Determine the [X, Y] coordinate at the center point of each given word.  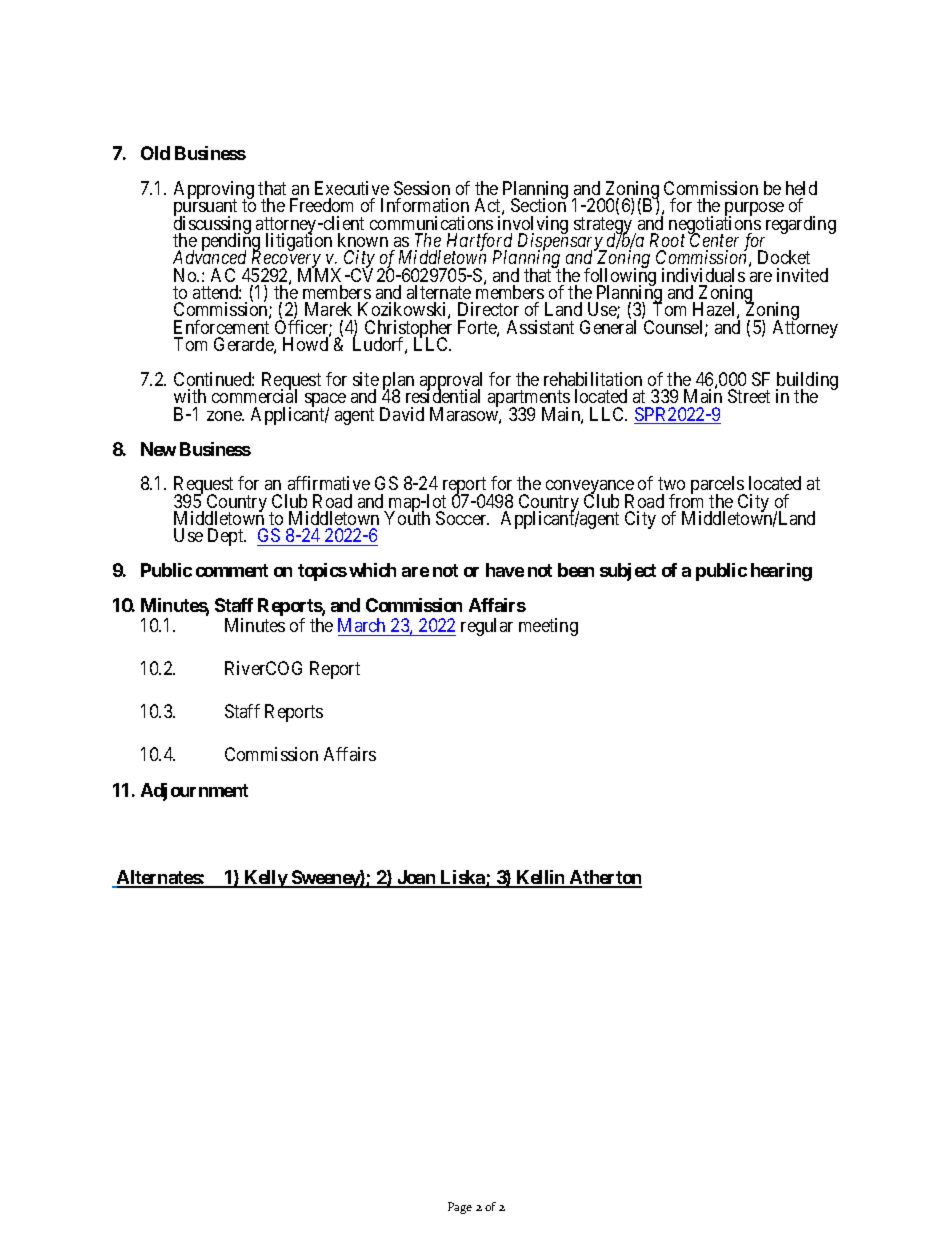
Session [422, 188]
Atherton [604, 878]
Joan [416, 878]
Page [460, 1208]
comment [232, 570]
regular [487, 627]
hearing [781, 572]
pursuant [205, 209]
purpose [754, 210]
